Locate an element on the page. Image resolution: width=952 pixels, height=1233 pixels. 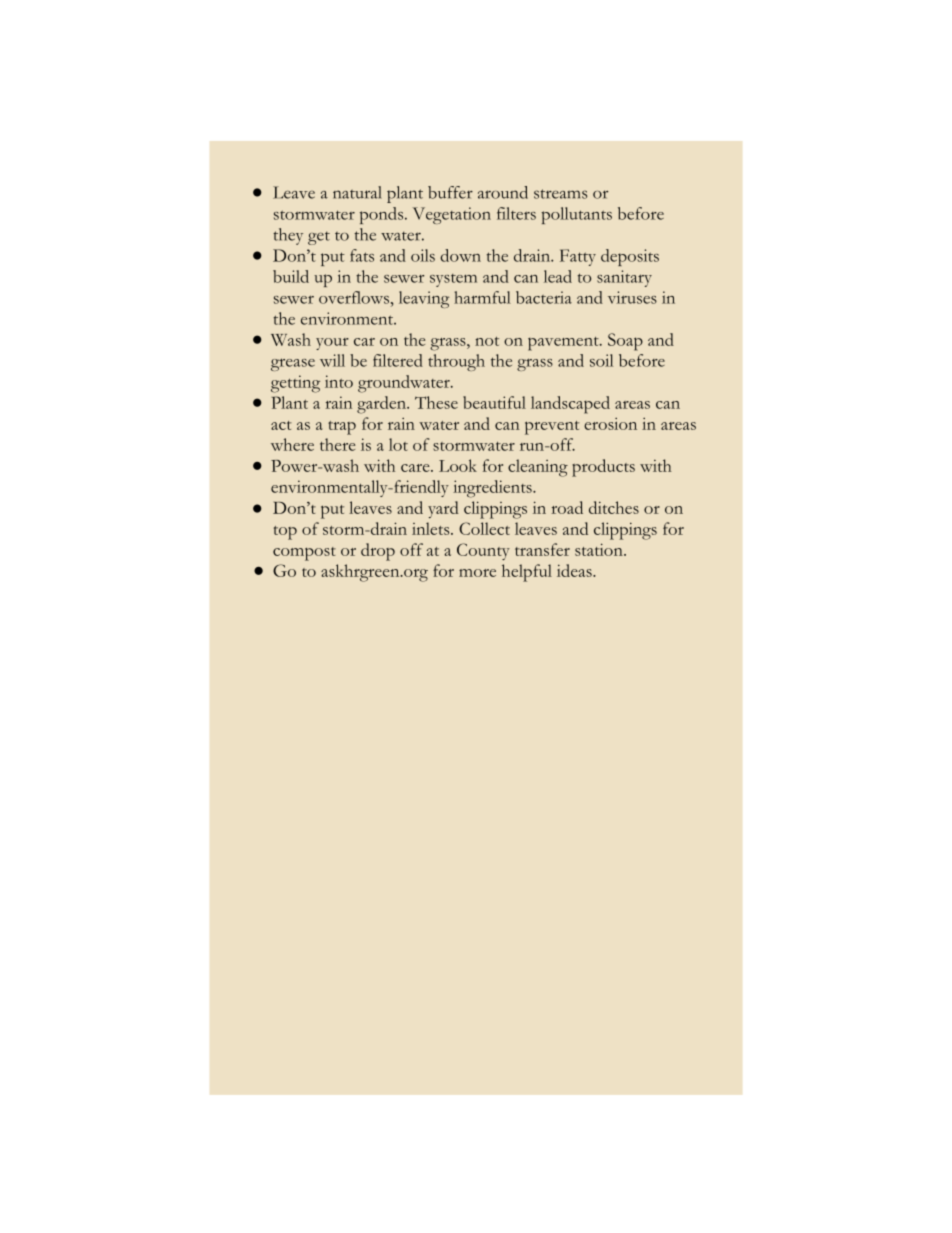
more is located at coordinates (477, 573).
